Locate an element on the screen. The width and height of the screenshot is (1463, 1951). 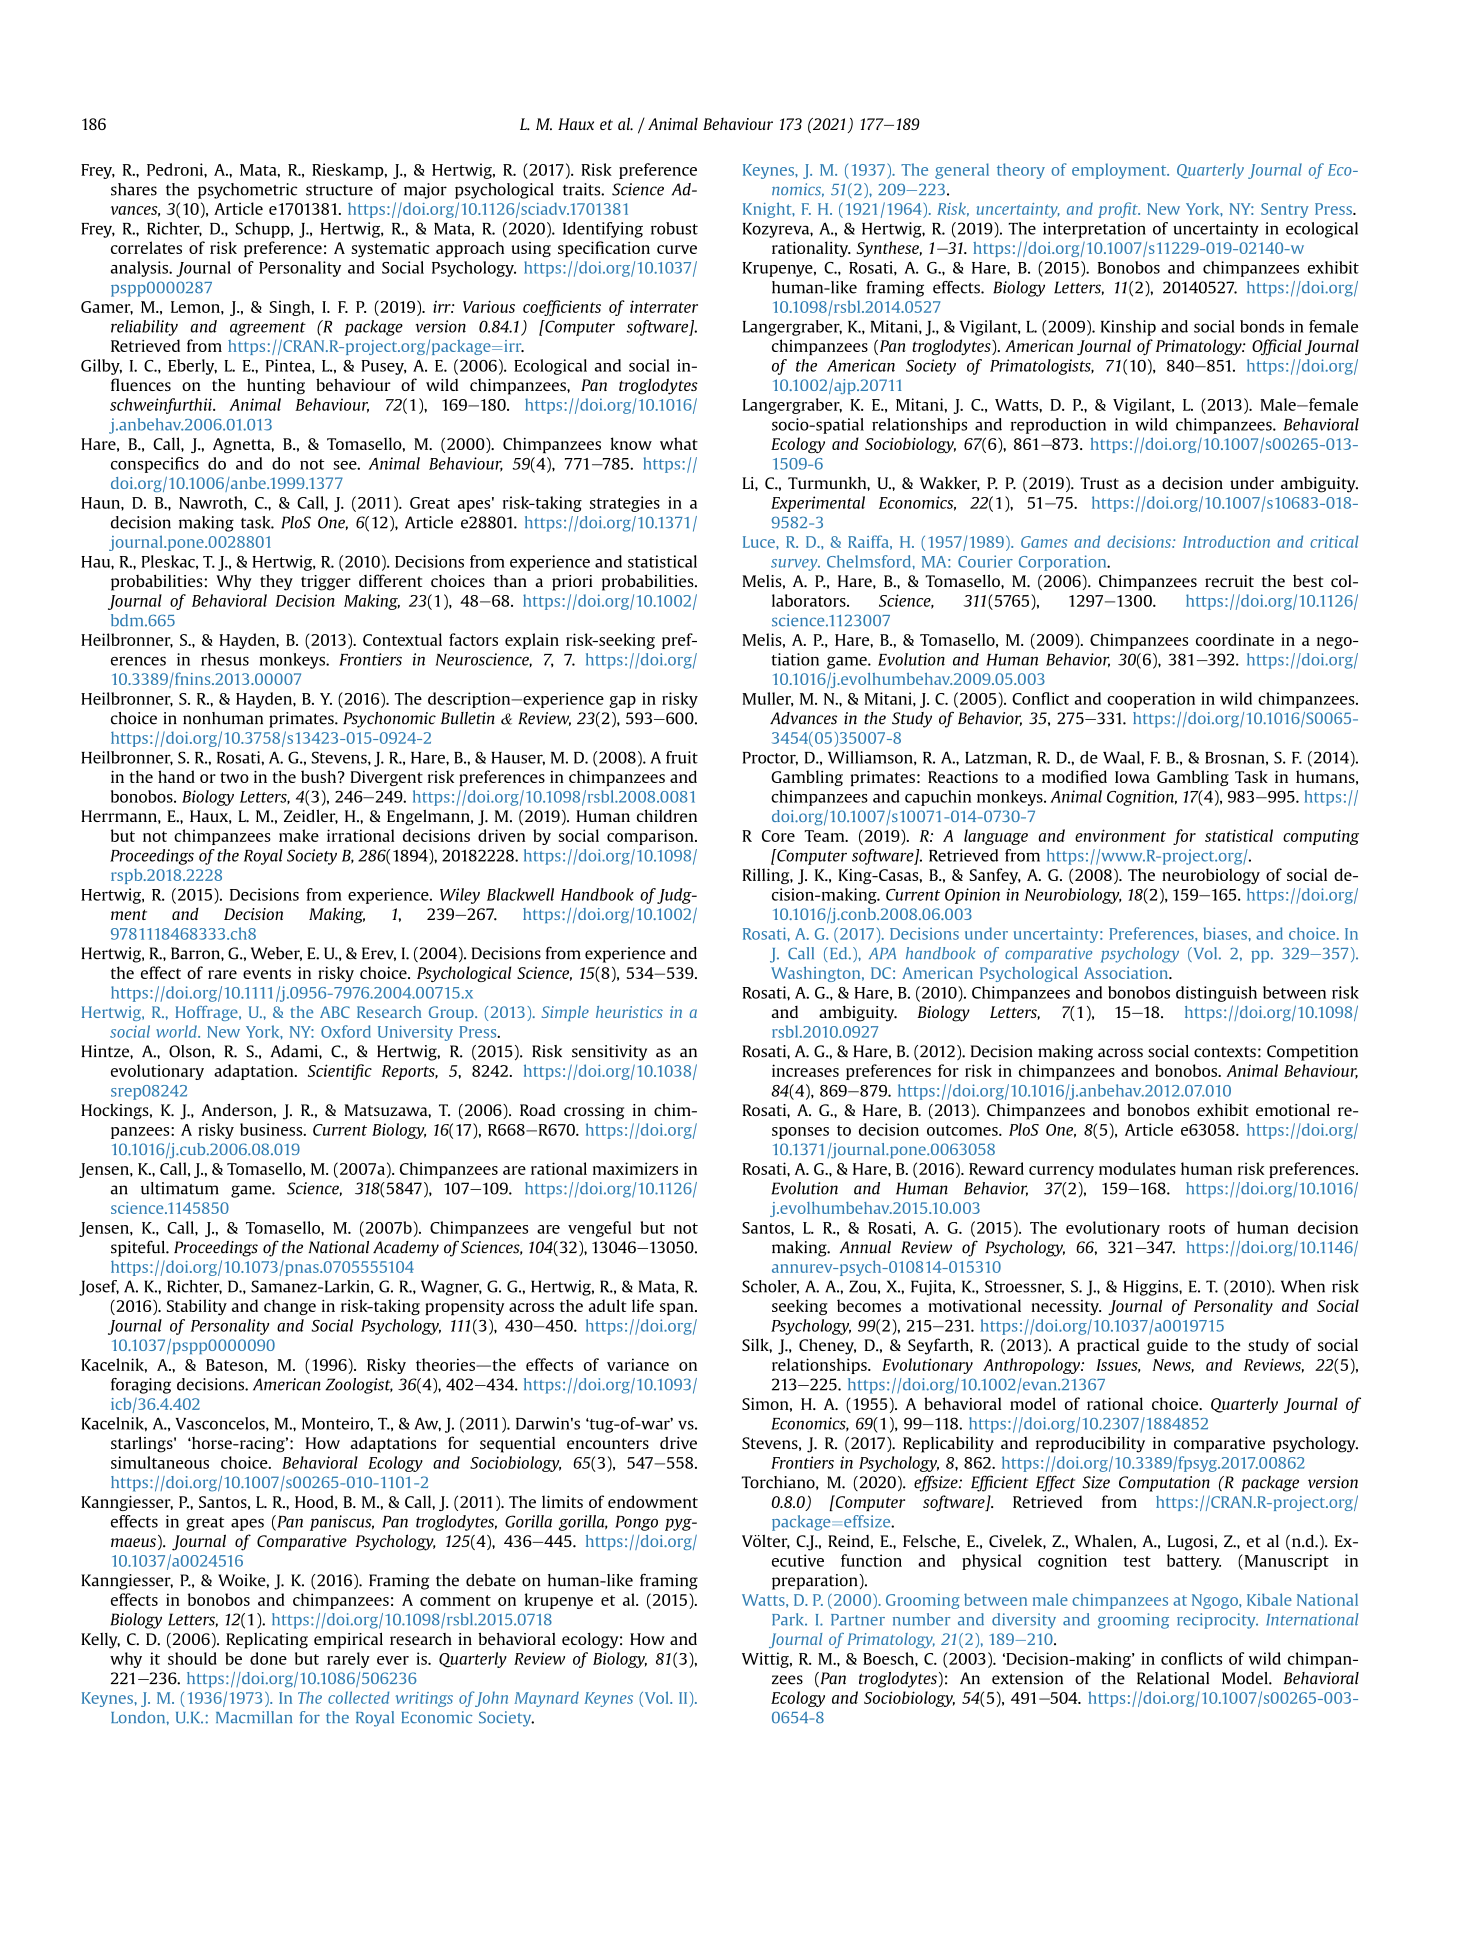
cooperation is located at coordinates (1151, 700).
